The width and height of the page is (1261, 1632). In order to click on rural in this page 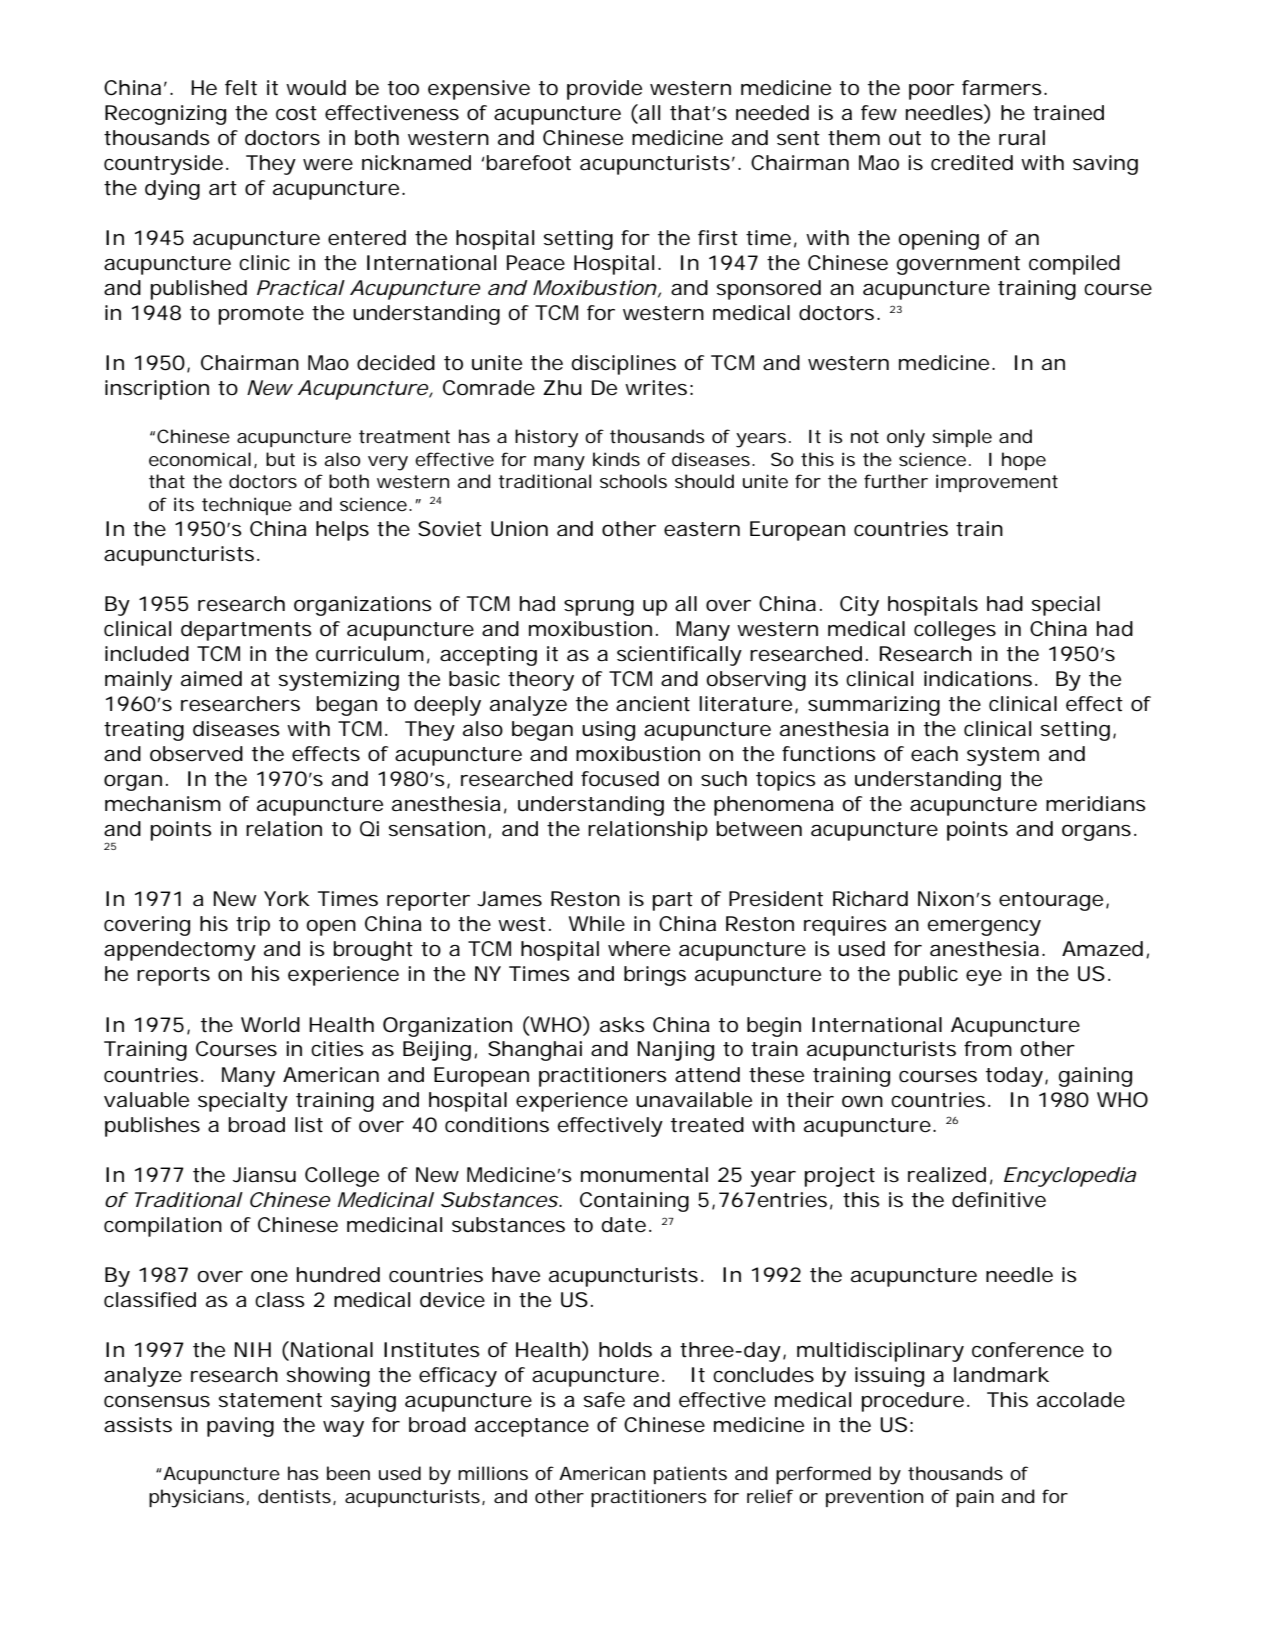, I will do `click(1022, 138)`.
